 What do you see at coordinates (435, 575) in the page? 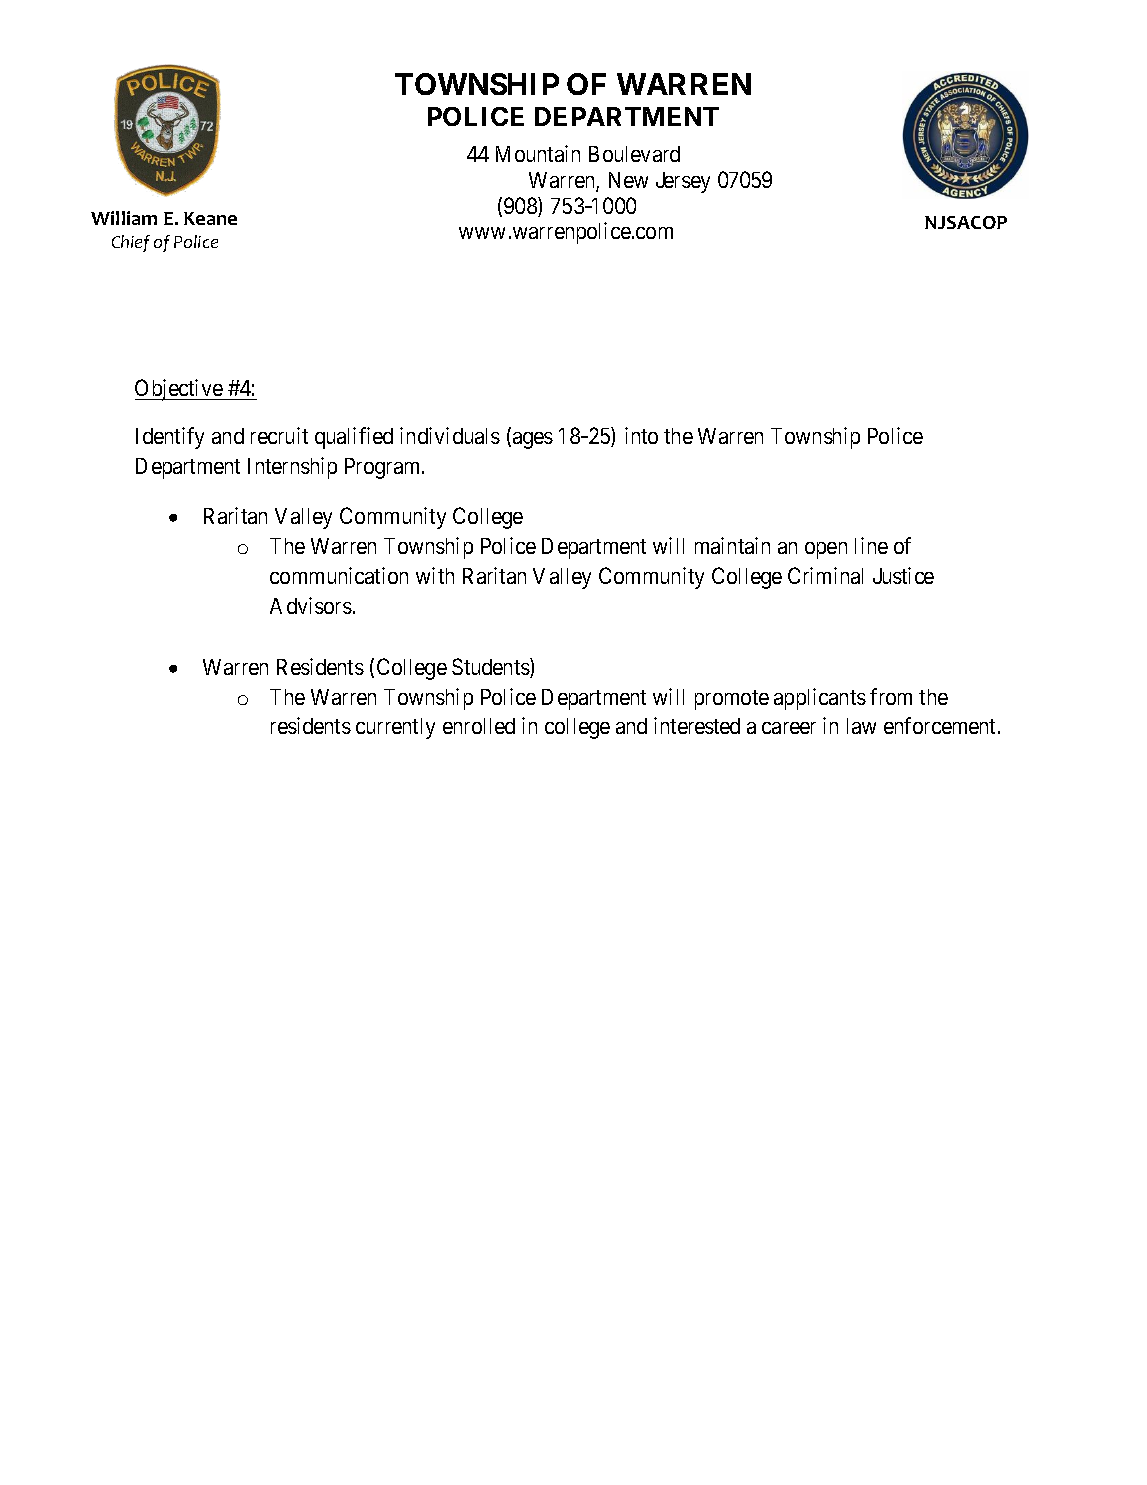
I see `with` at bounding box center [435, 575].
